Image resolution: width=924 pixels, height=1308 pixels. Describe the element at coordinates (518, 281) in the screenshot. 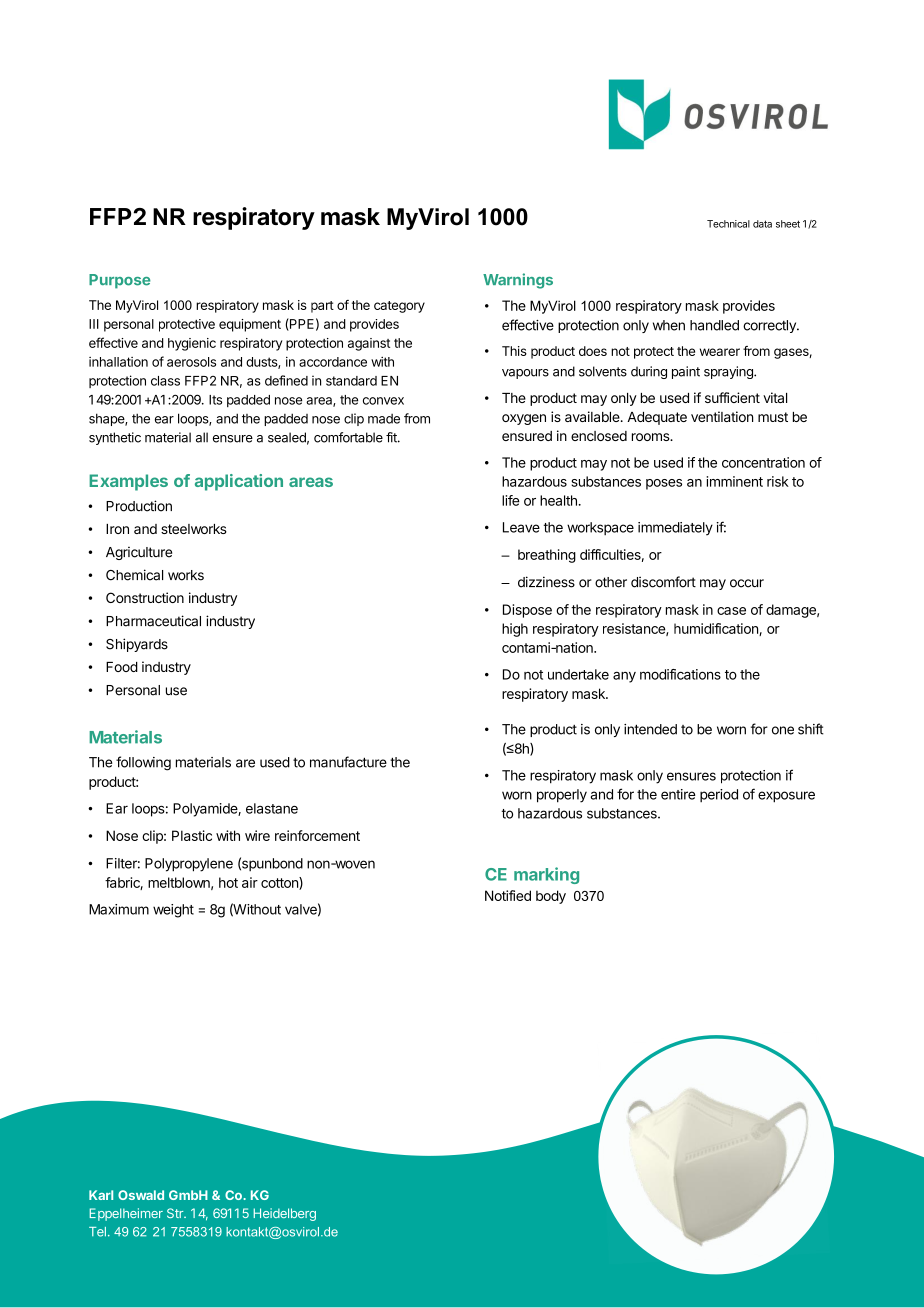

I see `Warnings` at that location.
